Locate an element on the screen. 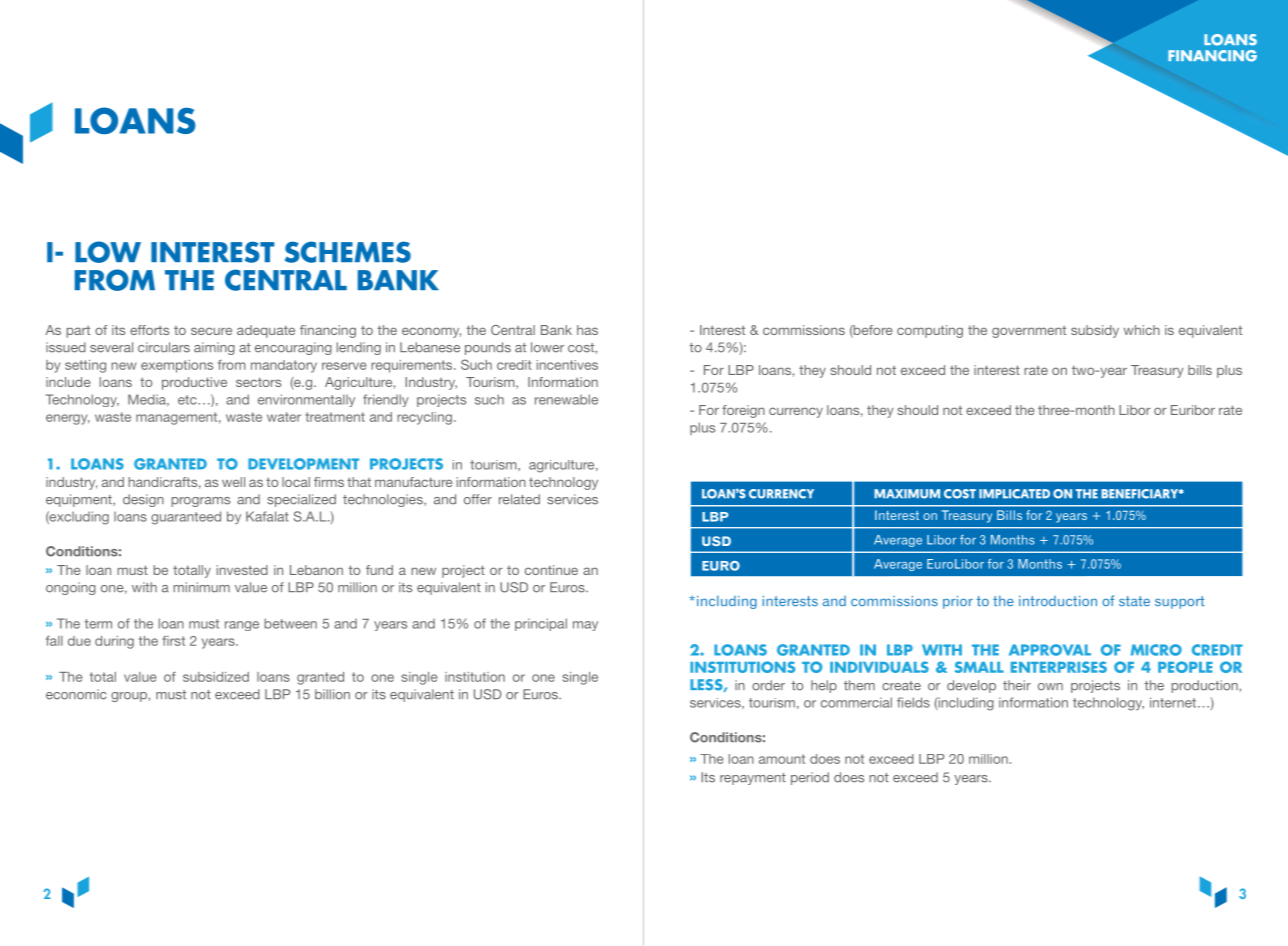 This screenshot has width=1288, height=946. subsidy is located at coordinates (1095, 331).
